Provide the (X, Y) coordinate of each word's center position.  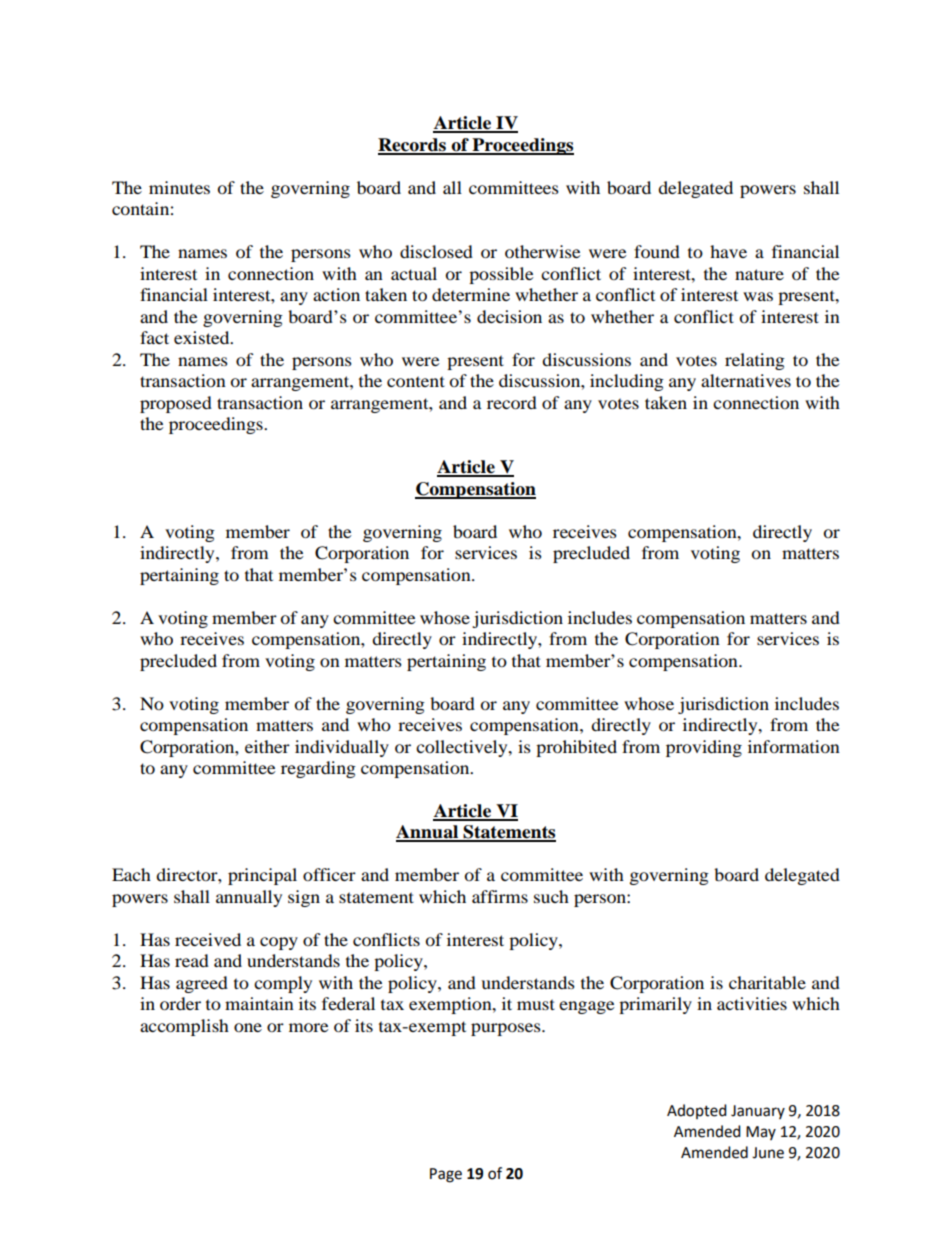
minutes (179, 187)
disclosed (436, 251)
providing (704, 748)
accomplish (184, 1027)
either (267, 746)
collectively (463, 748)
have (728, 251)
